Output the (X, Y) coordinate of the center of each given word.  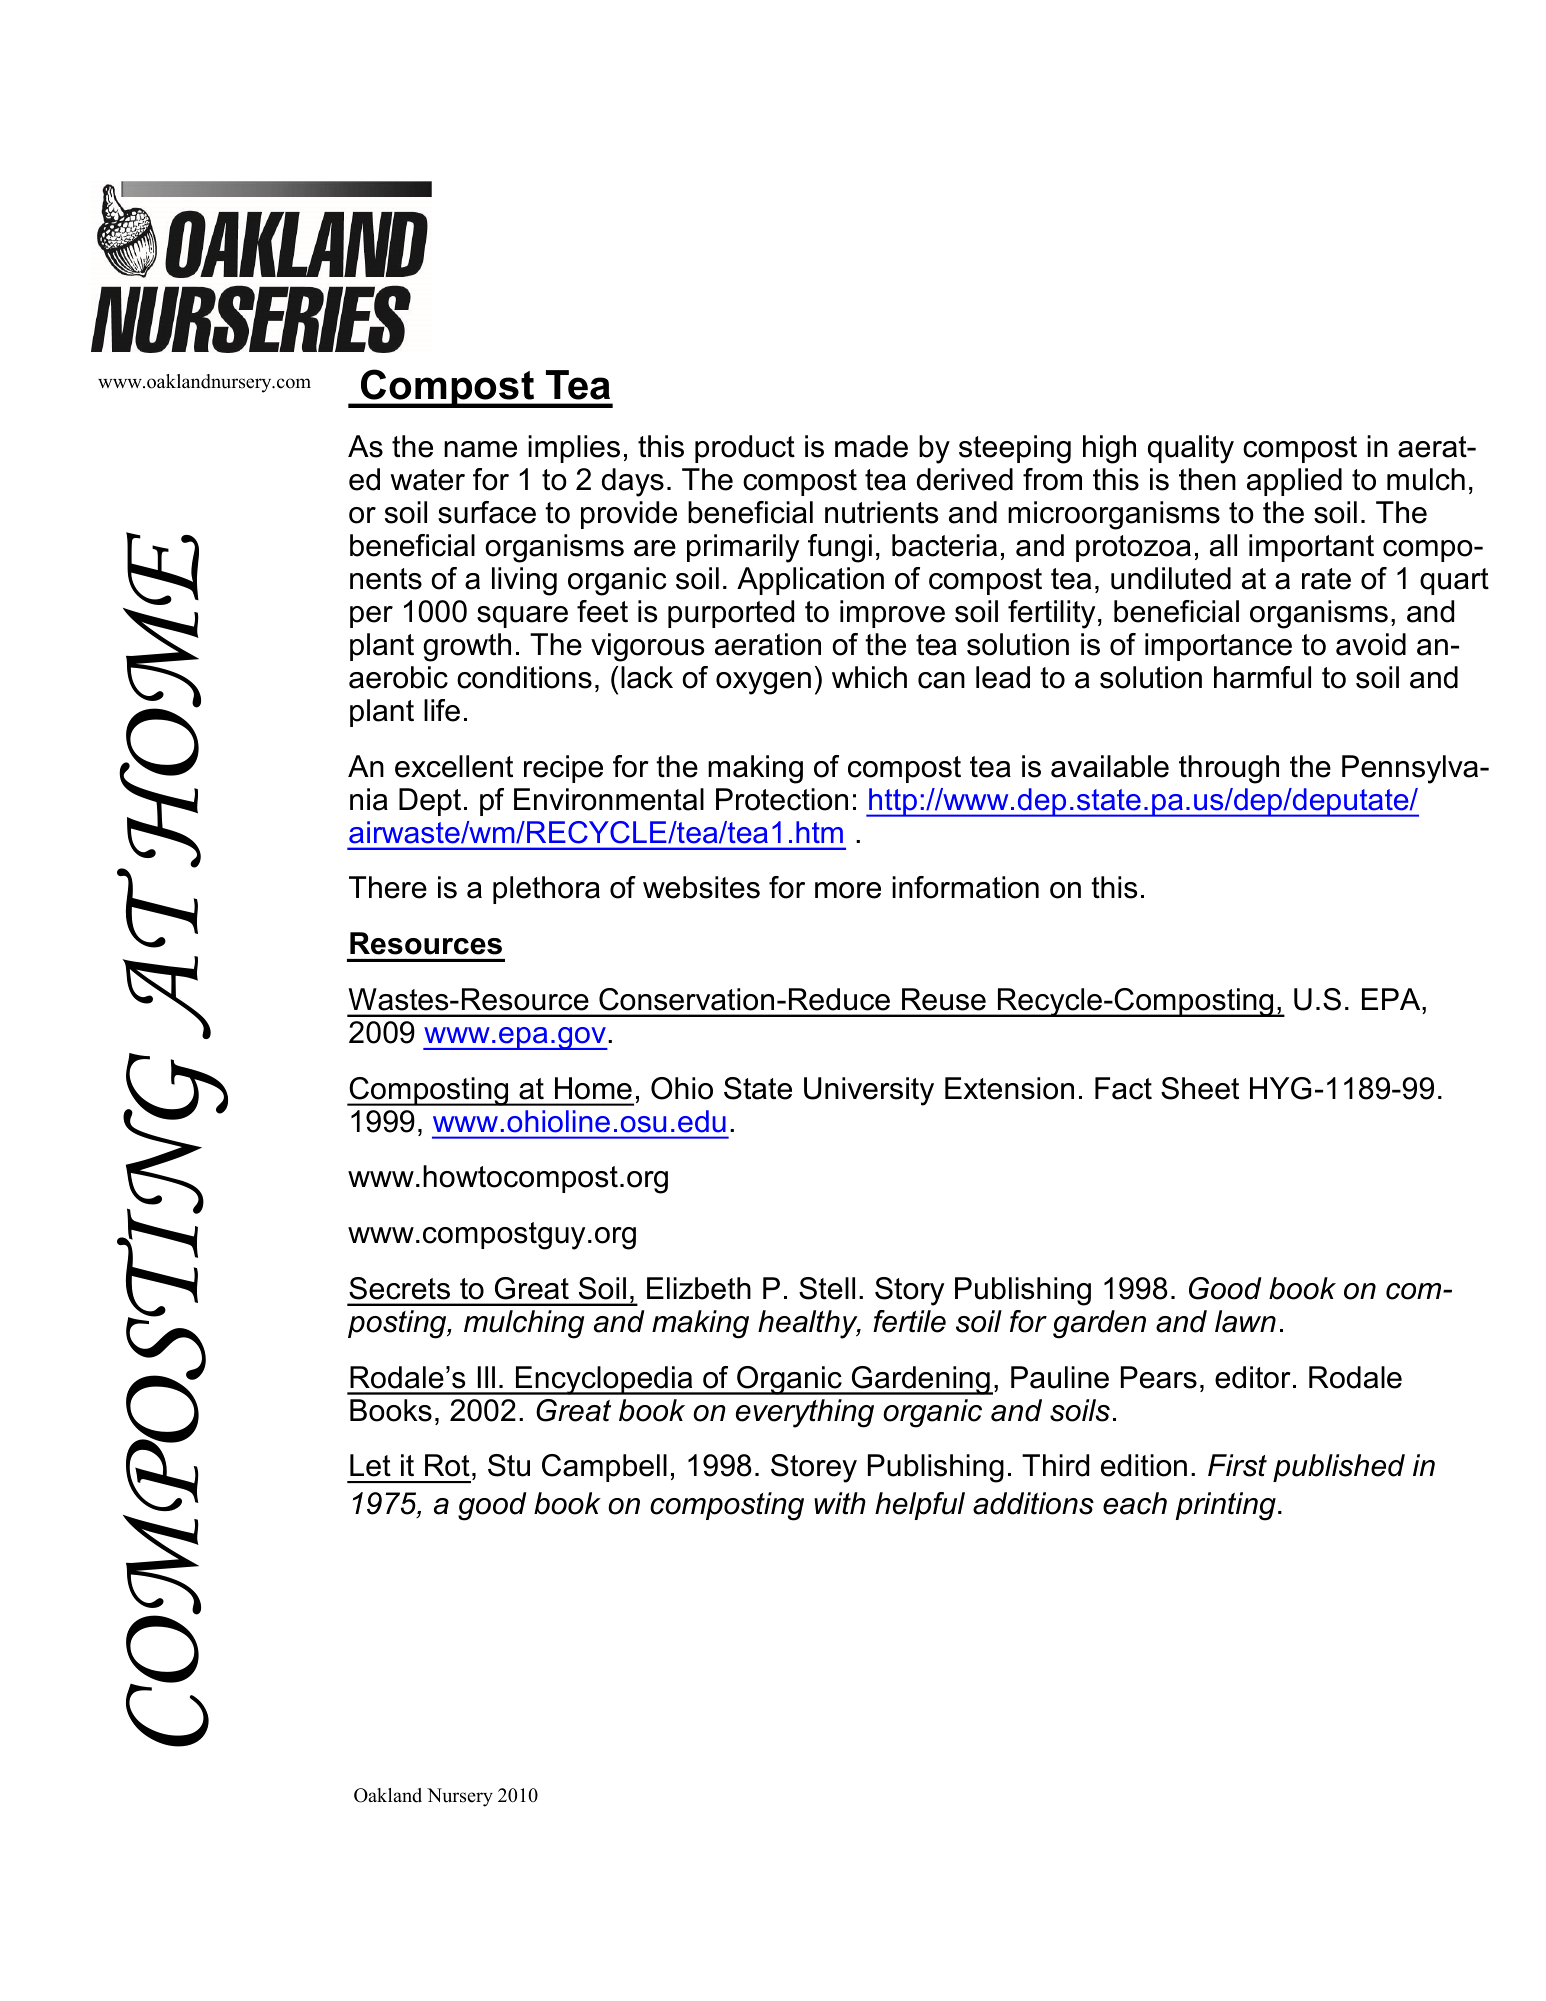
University (869, 1091)
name (480, 449)
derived (965, 479)
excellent (454, 766)
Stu (509, 1465)
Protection (782, 799)
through (1229, 769)
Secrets (399, 1288)
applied (1294, 482)
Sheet (1200, 1088)
